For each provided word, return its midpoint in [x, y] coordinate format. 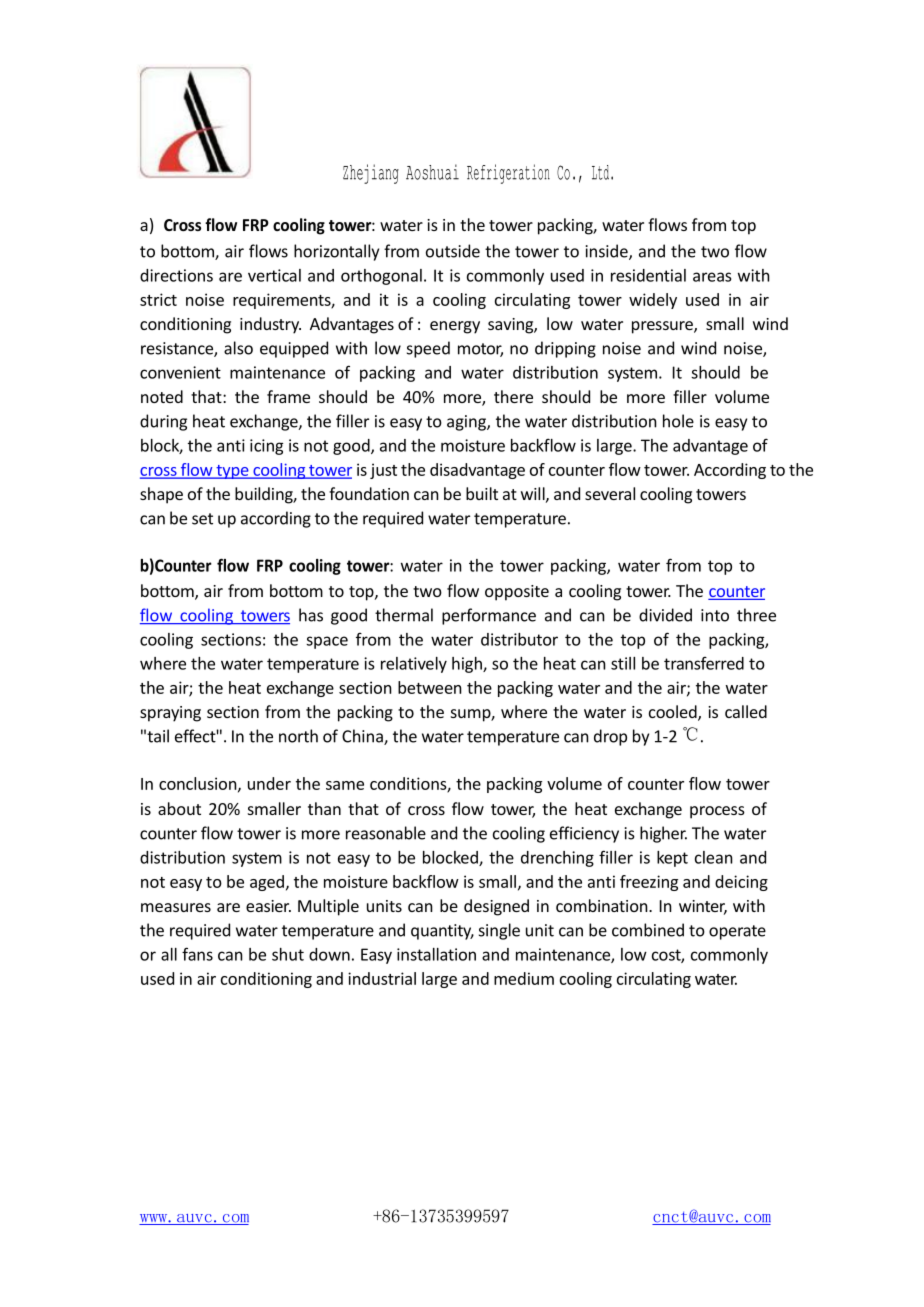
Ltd [600, 172]
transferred [704, 663]
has [311, 615]
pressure [663, 327]
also [238, 348]
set [202, 519]
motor [480, 350]
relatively [414, 665]
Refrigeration [508, 174]
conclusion [199, 784]
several [610, 493]
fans [197, 954]
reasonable [386, 833]
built [482, 493]
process [717, 812]
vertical [274, 275]
